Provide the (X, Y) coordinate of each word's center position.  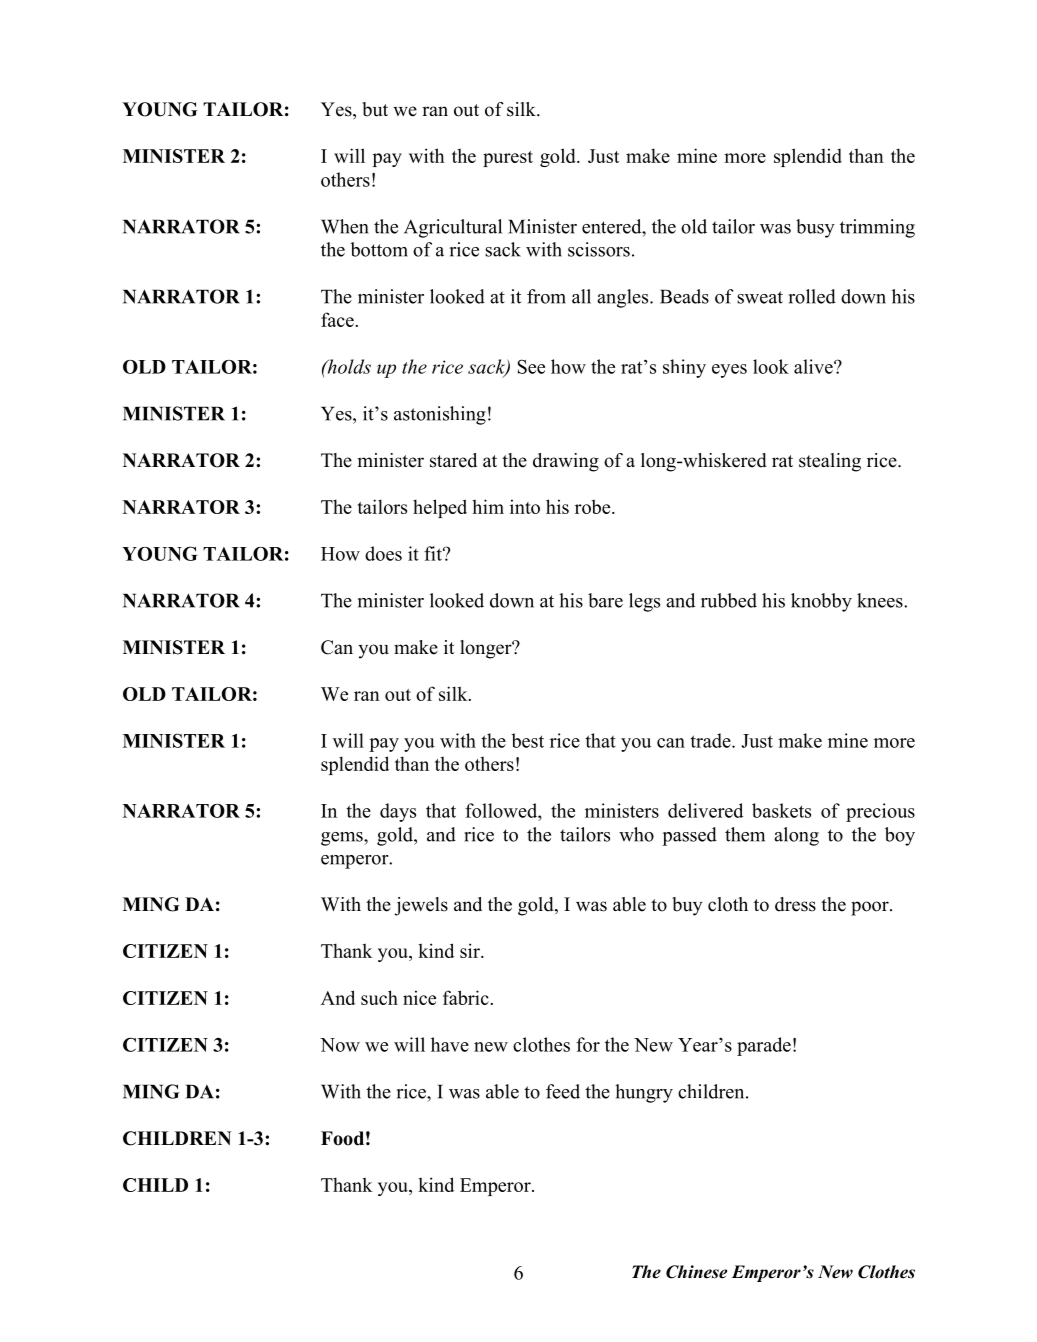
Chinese (696, 1272)
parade (764, 1046)
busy (815, 228)
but (375, 109)
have (450, 1044)
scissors (599, 249)
